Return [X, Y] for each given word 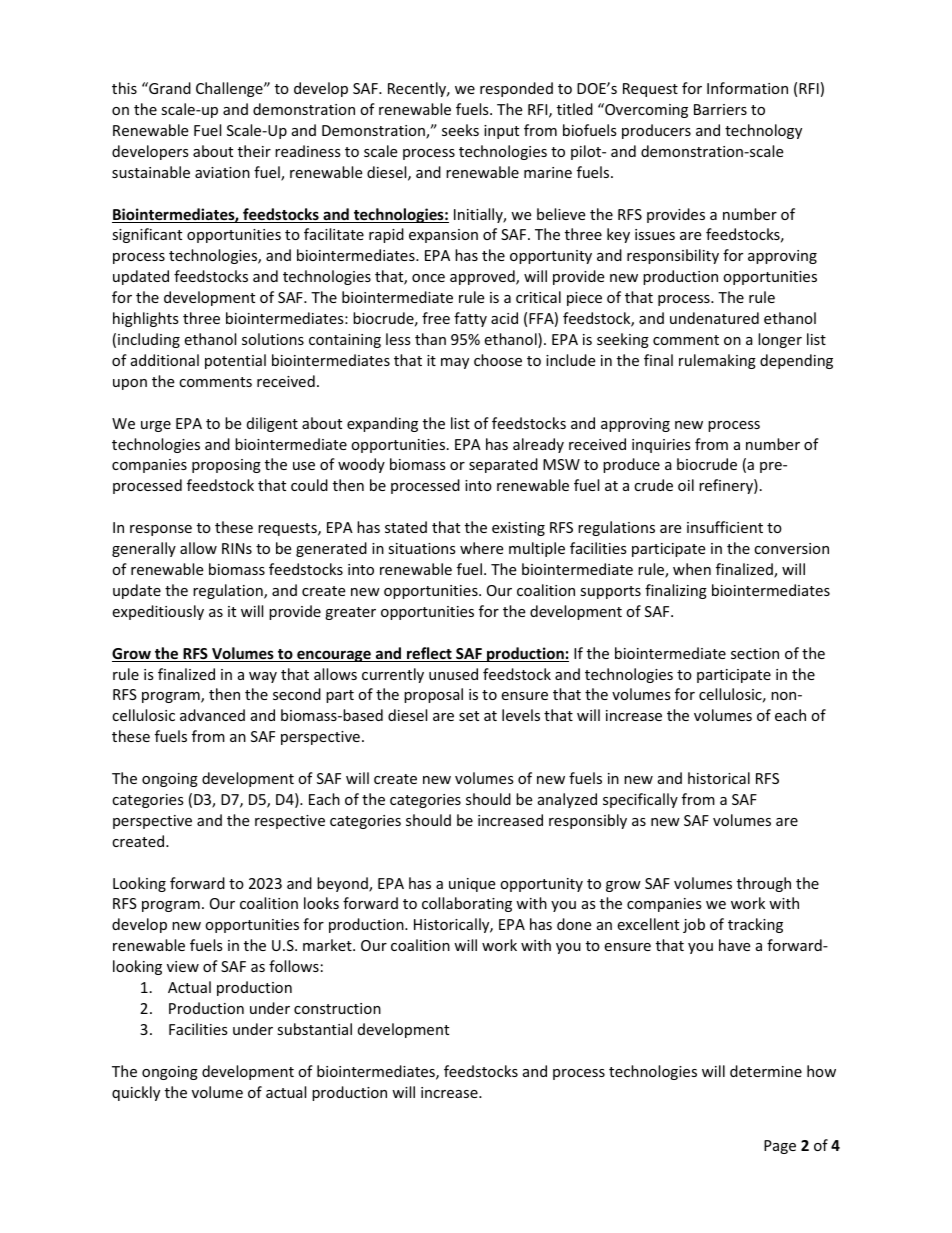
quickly [136, 1093]
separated [503, 465]
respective [290, 822]
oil [686, 485]
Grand [169, 88]
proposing [226, 466]
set [469, 716]
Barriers [720, 109]
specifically [640, 800]
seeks [460, 130]
